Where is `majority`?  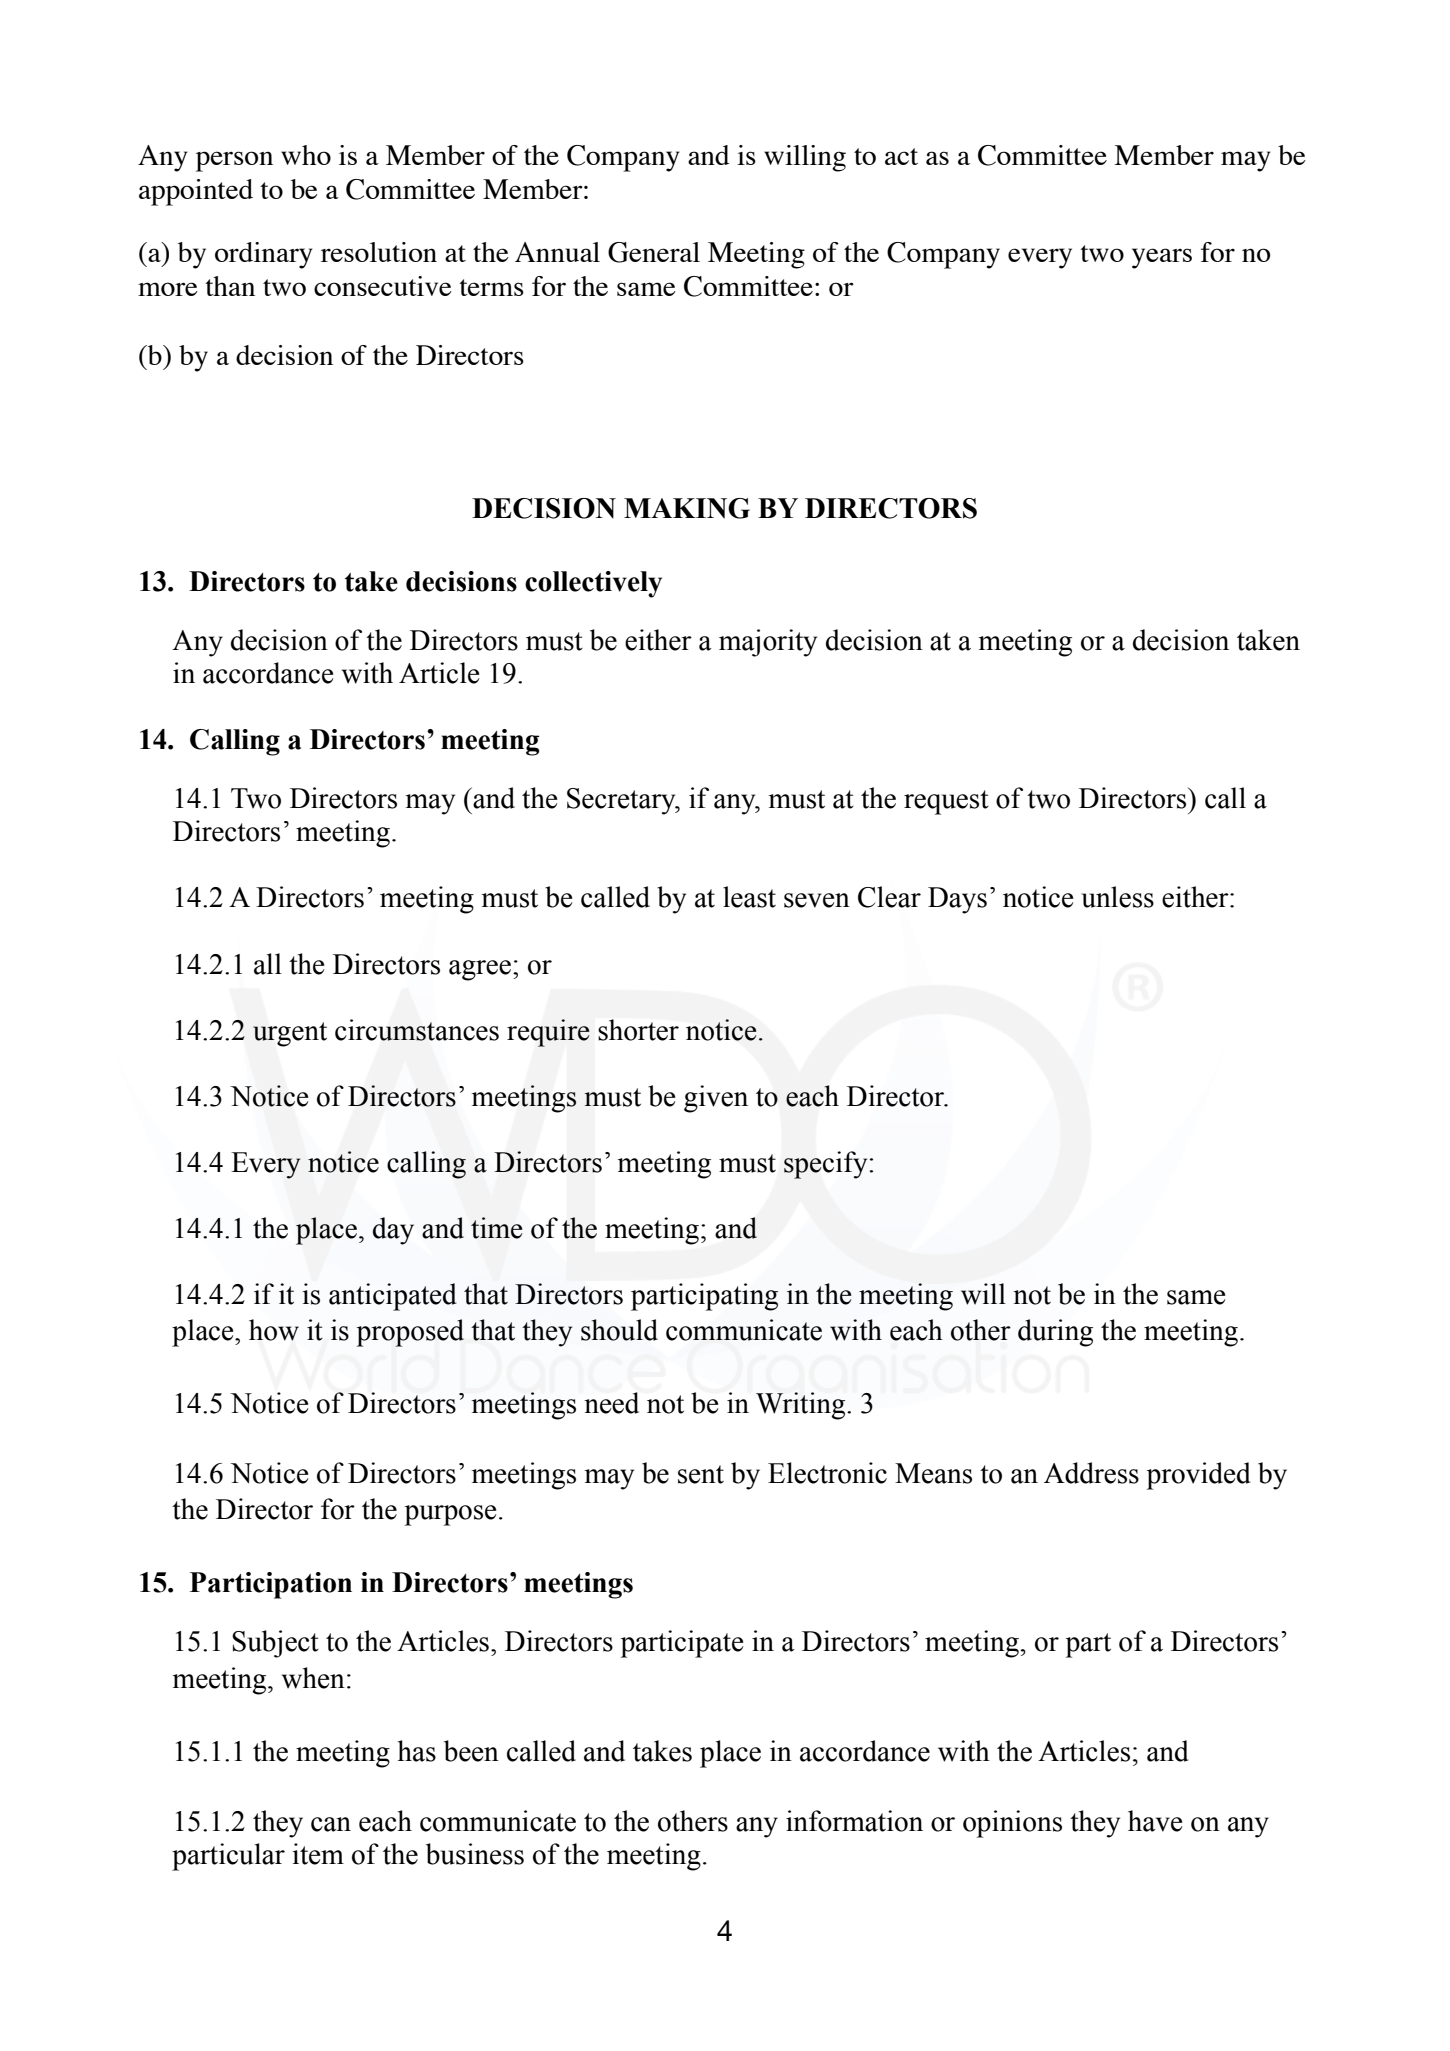
majority is located at coordinates (768, 643).
